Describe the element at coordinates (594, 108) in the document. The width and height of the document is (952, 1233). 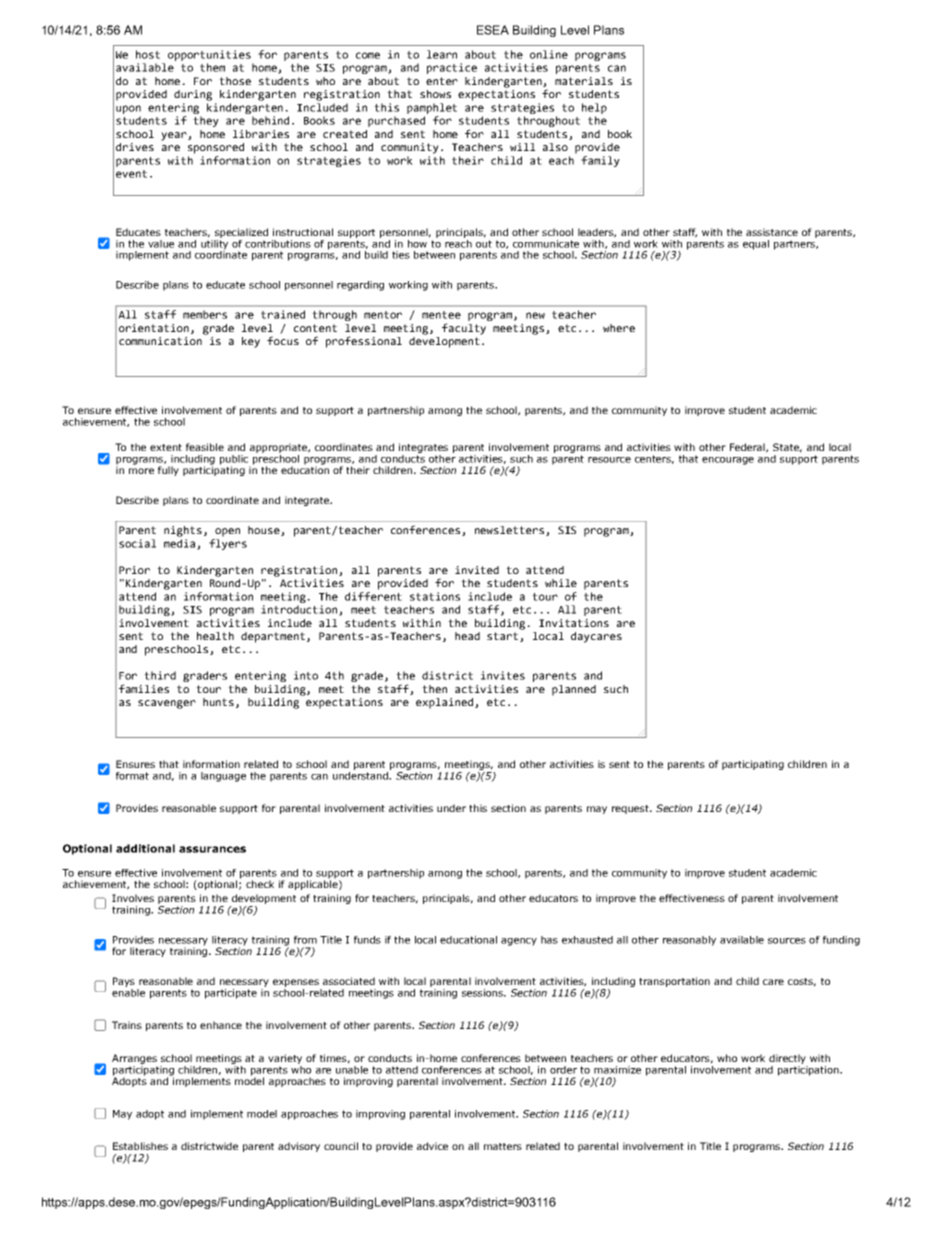
I see `help` at that location.
